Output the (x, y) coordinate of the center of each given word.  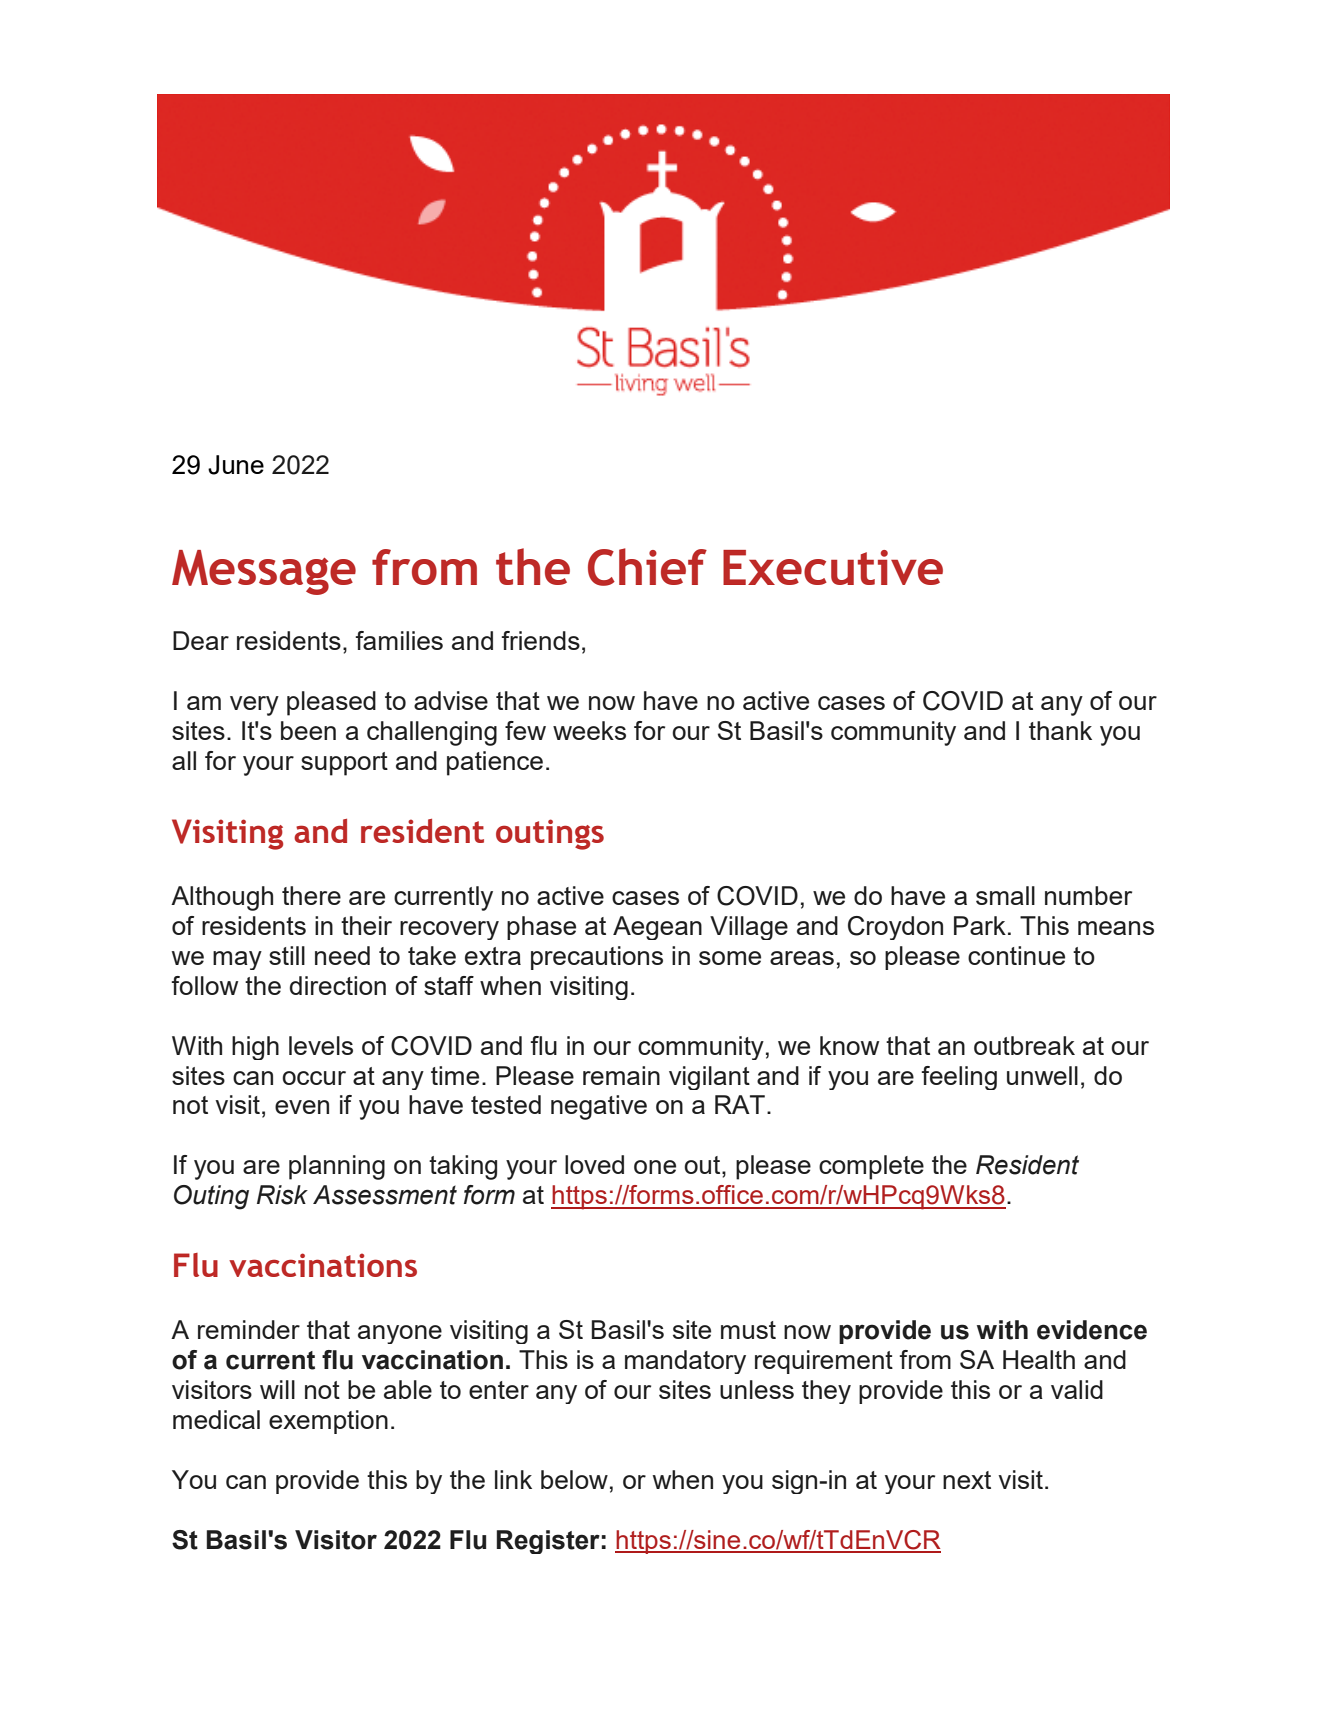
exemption (328, 1422)
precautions (597, 958)
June (236, 465)
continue (1016, 955)
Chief (647, 567)
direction (338, 985)
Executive (833, 567)
